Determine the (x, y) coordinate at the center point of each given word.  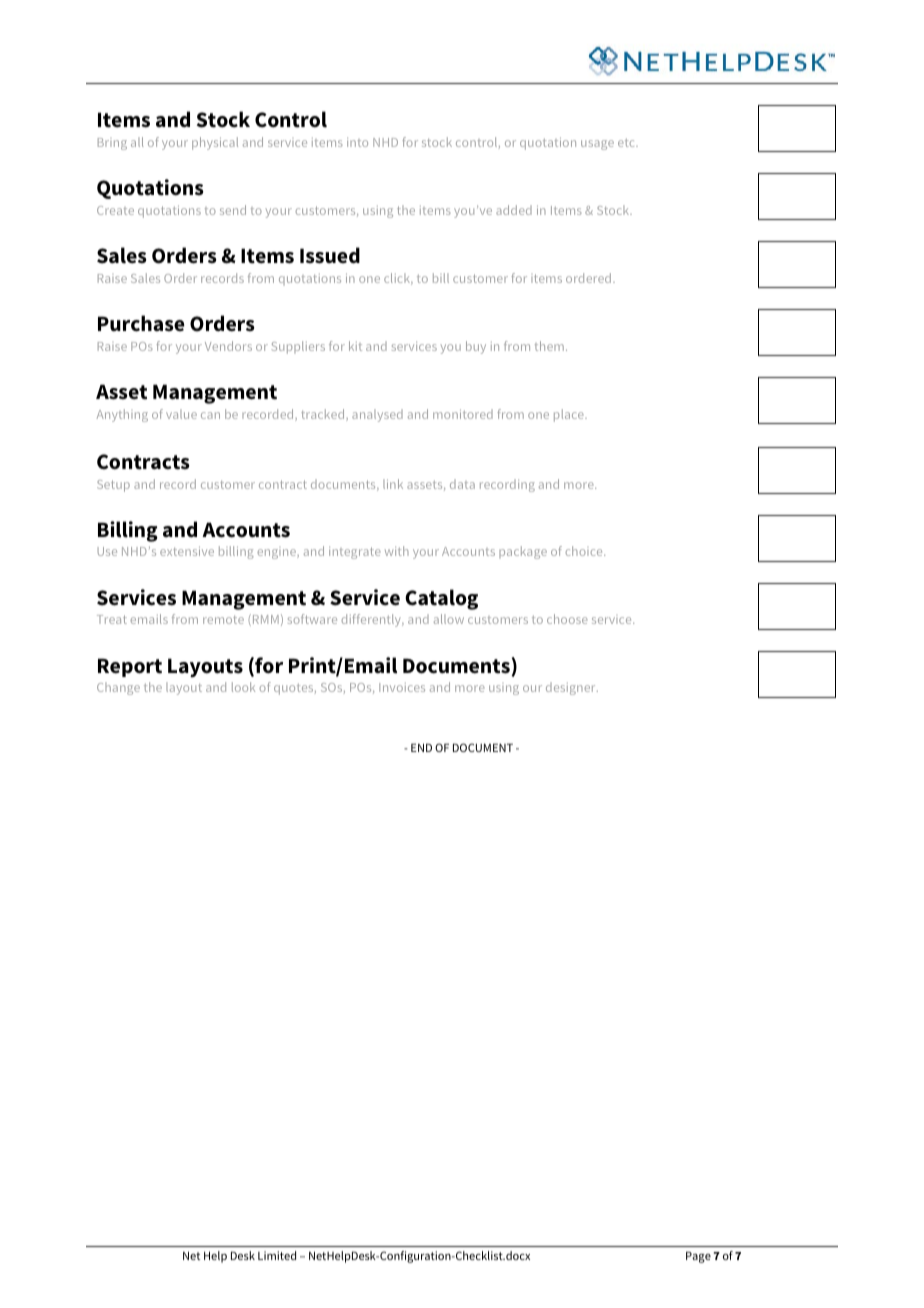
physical (215, 143)
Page (698, 1257)
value (181, 414)
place (570, 415)
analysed (377, 415)
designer (572, 688)
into (357, 142)
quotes (295, 689)
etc (627, 143)
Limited (277, 1255)
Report (130, 667)
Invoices (402, 687)
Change (118, 688)
